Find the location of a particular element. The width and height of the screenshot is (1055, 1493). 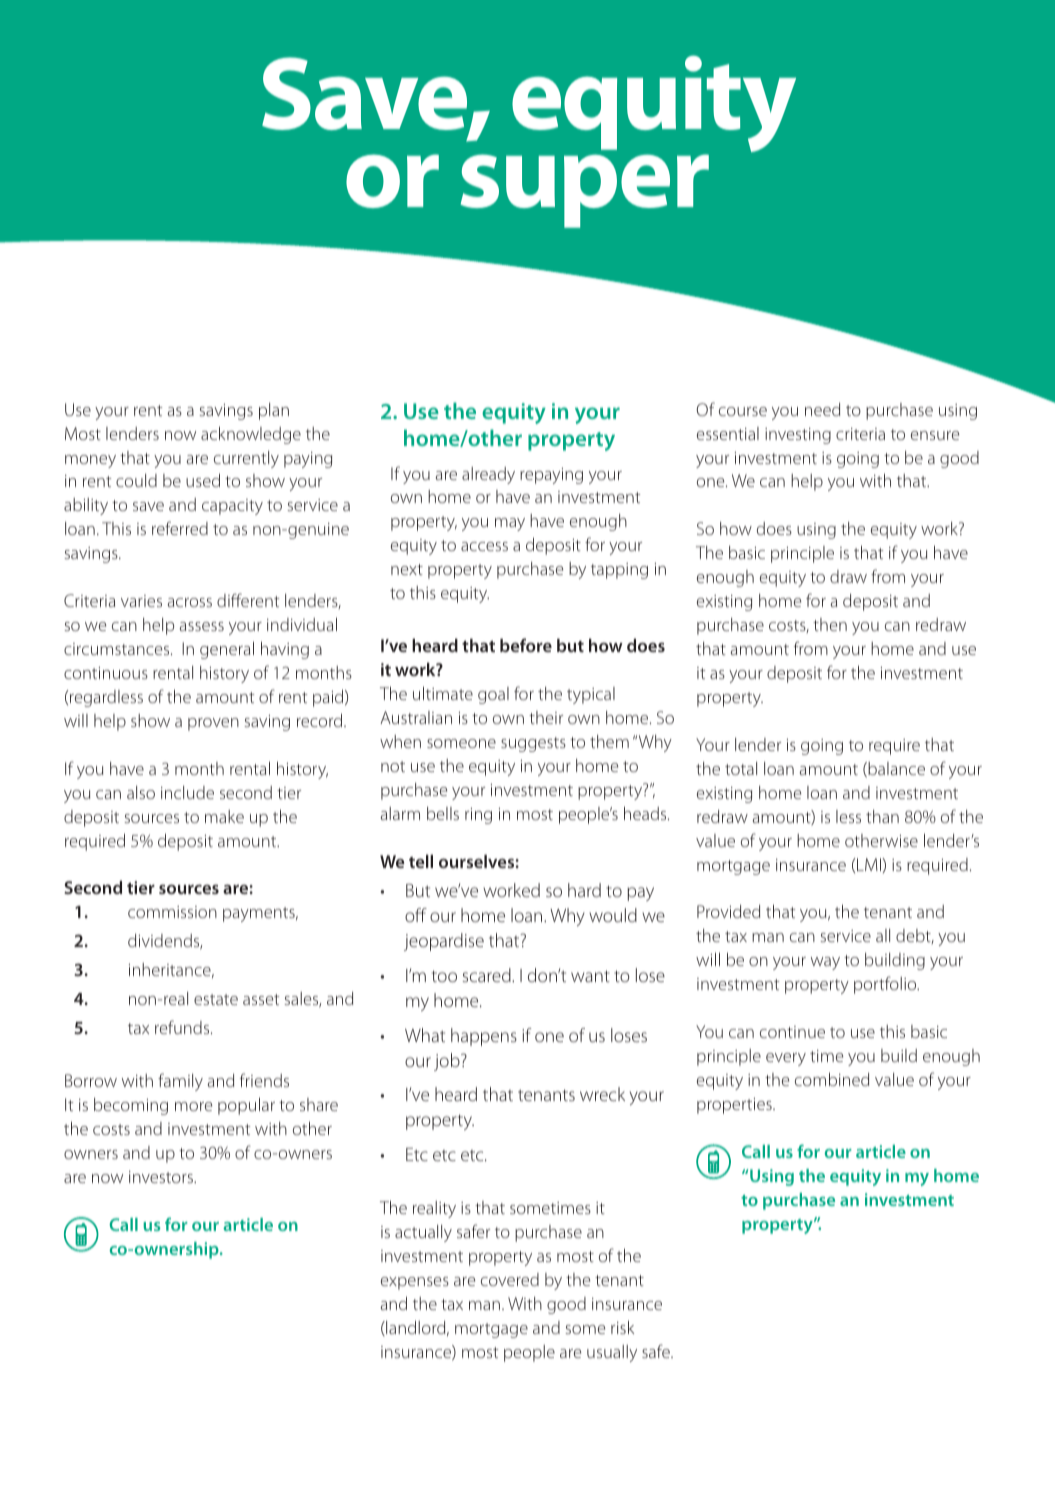

suggests is located at coordinates (533, 744).
